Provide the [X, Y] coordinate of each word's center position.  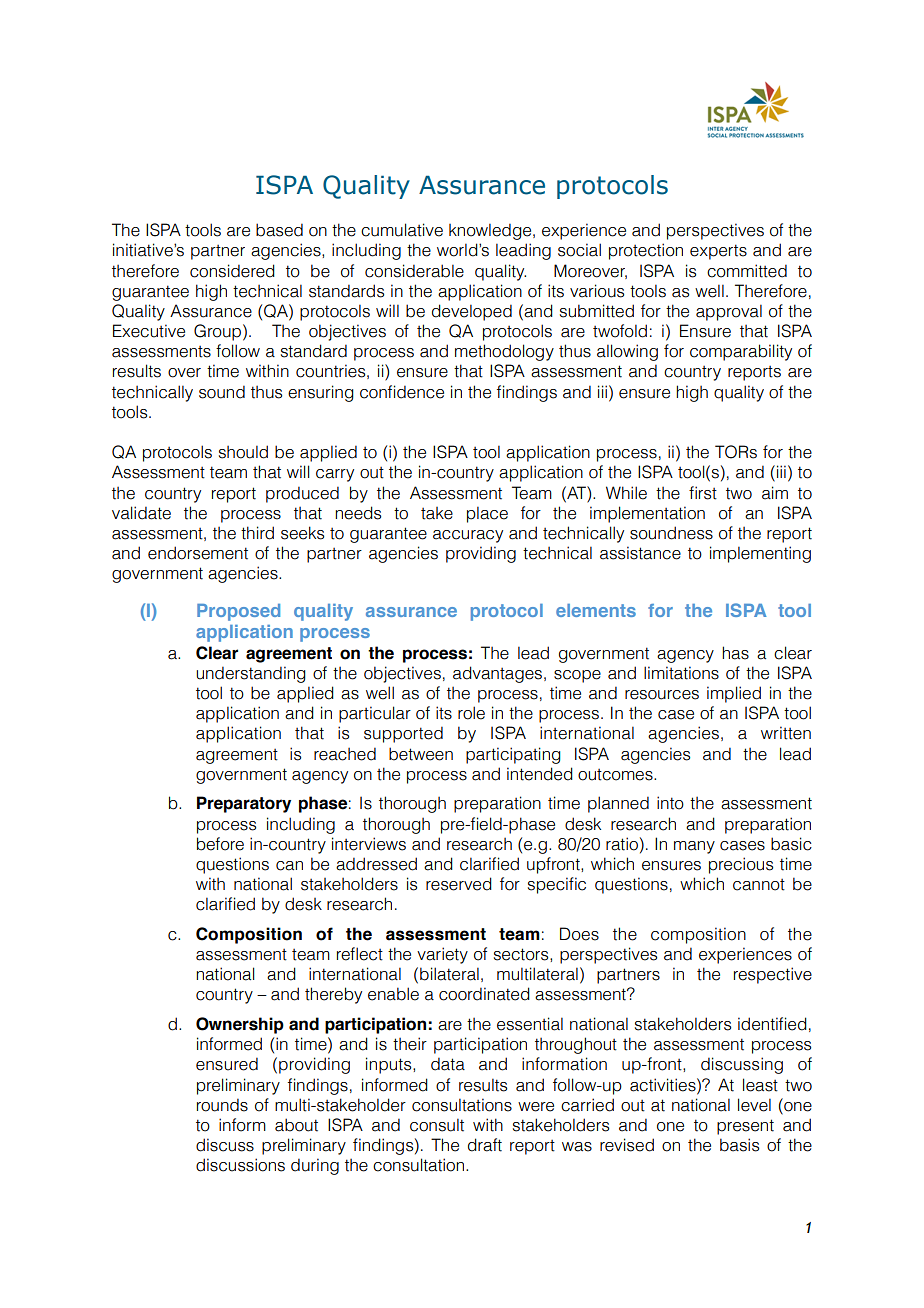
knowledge [491, 231]
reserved [459, 884]
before [220, 844]
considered [232, 271]
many [694, 847]
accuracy [468, 536]
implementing [760, 554]
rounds [222, 1105]
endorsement [198, 553]
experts [718, 252]
